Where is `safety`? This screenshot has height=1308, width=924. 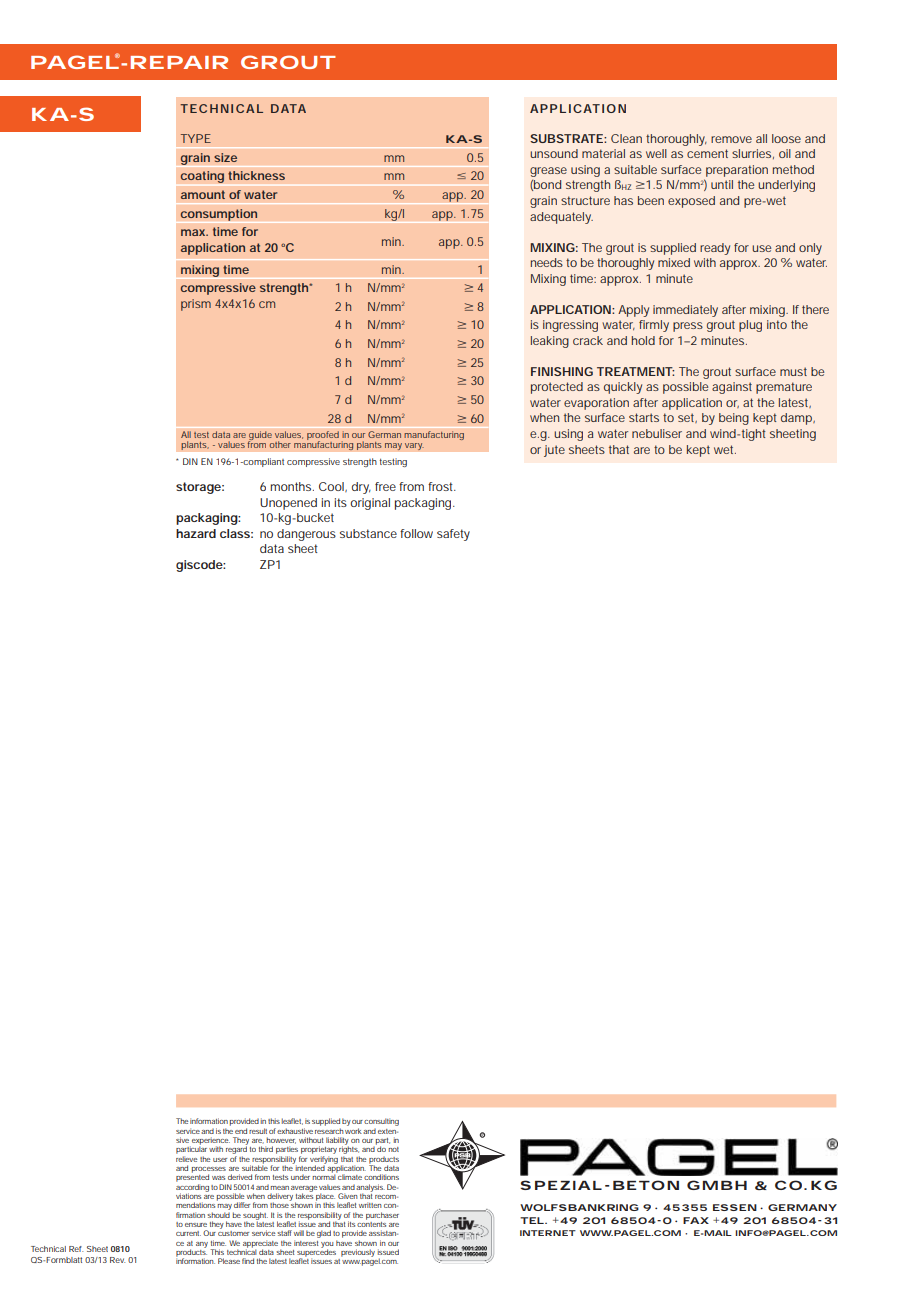
safety is located at coordinates (453, 535).
